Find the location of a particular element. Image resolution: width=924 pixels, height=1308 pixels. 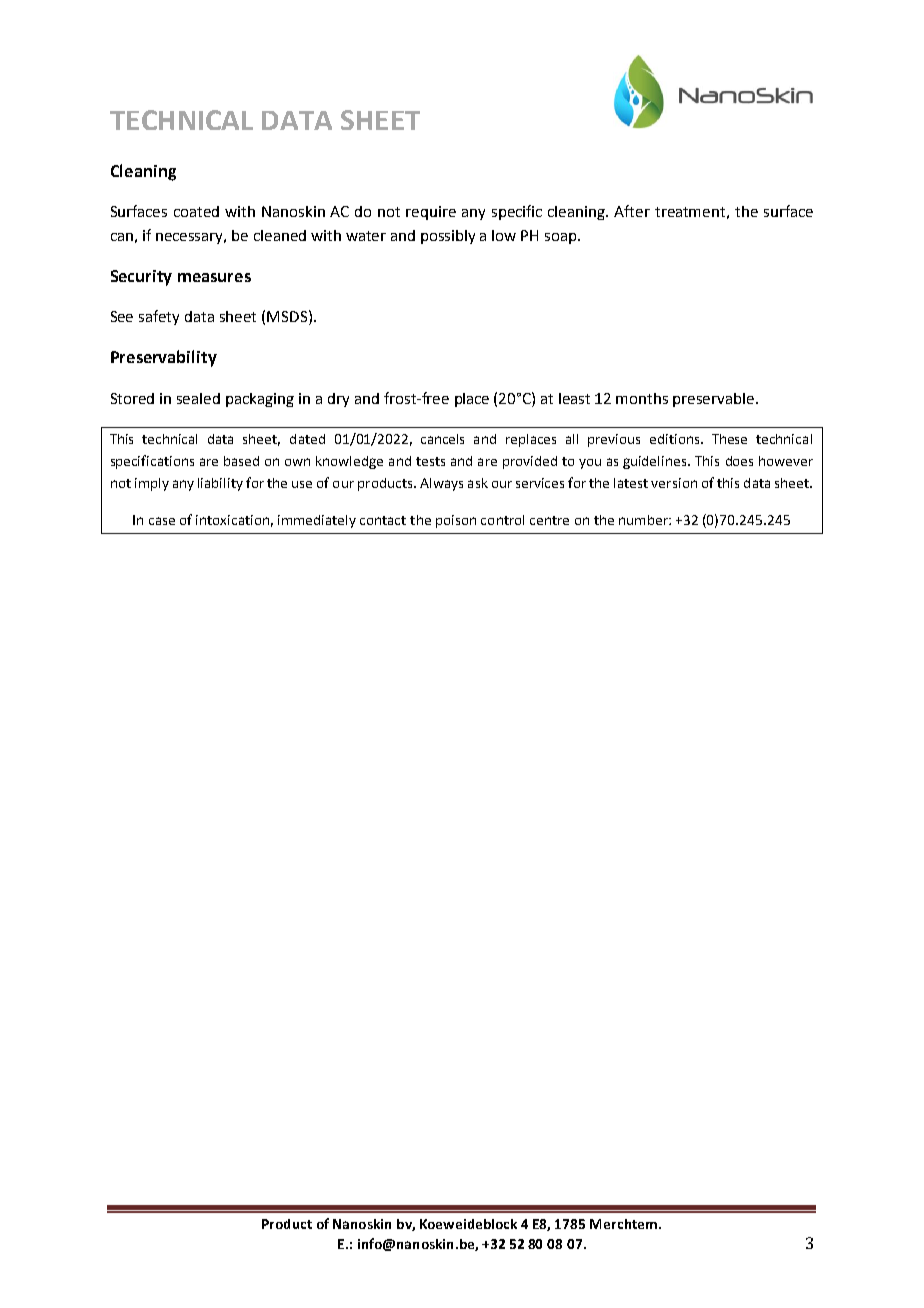

After is located at coordinates (632, 211).
